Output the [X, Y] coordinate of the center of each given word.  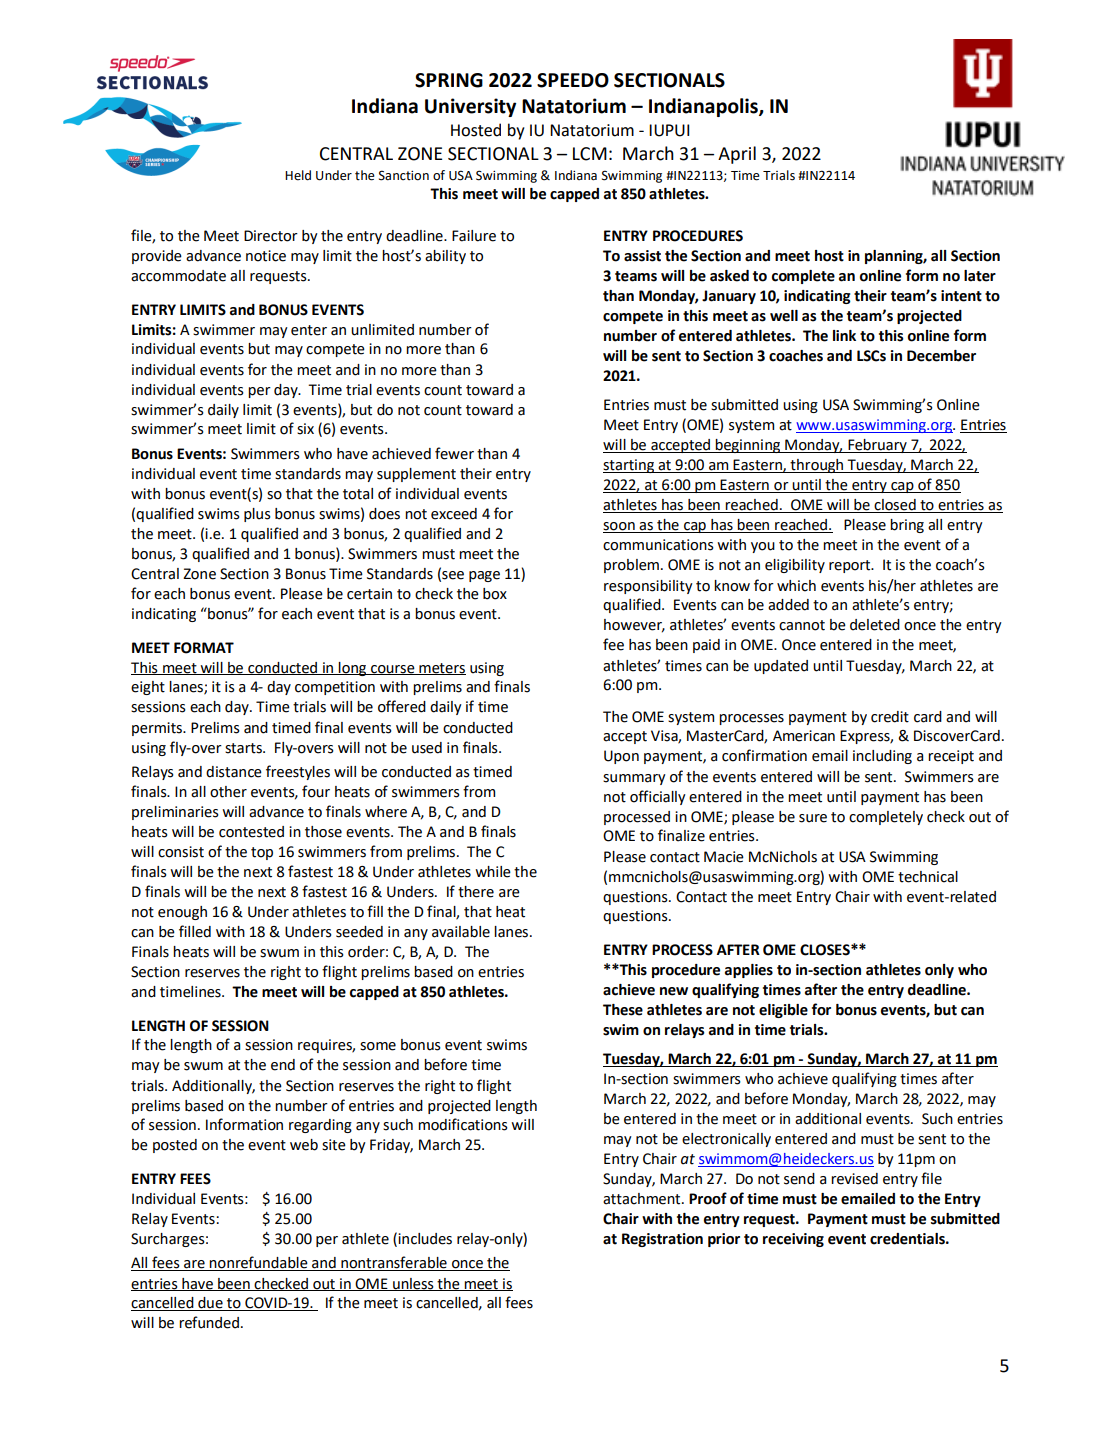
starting [630, 466]
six [305, 429]
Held [298, 175]
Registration [662, 1240]
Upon [621, 757]
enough [182, 913]
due [210, 1304]
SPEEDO [573, 80]
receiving [793, 1240]
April [737, 155]
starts [244, 748]
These [623, 1010]
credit [890, 717]
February [877, 446]
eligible [783, 1011]
